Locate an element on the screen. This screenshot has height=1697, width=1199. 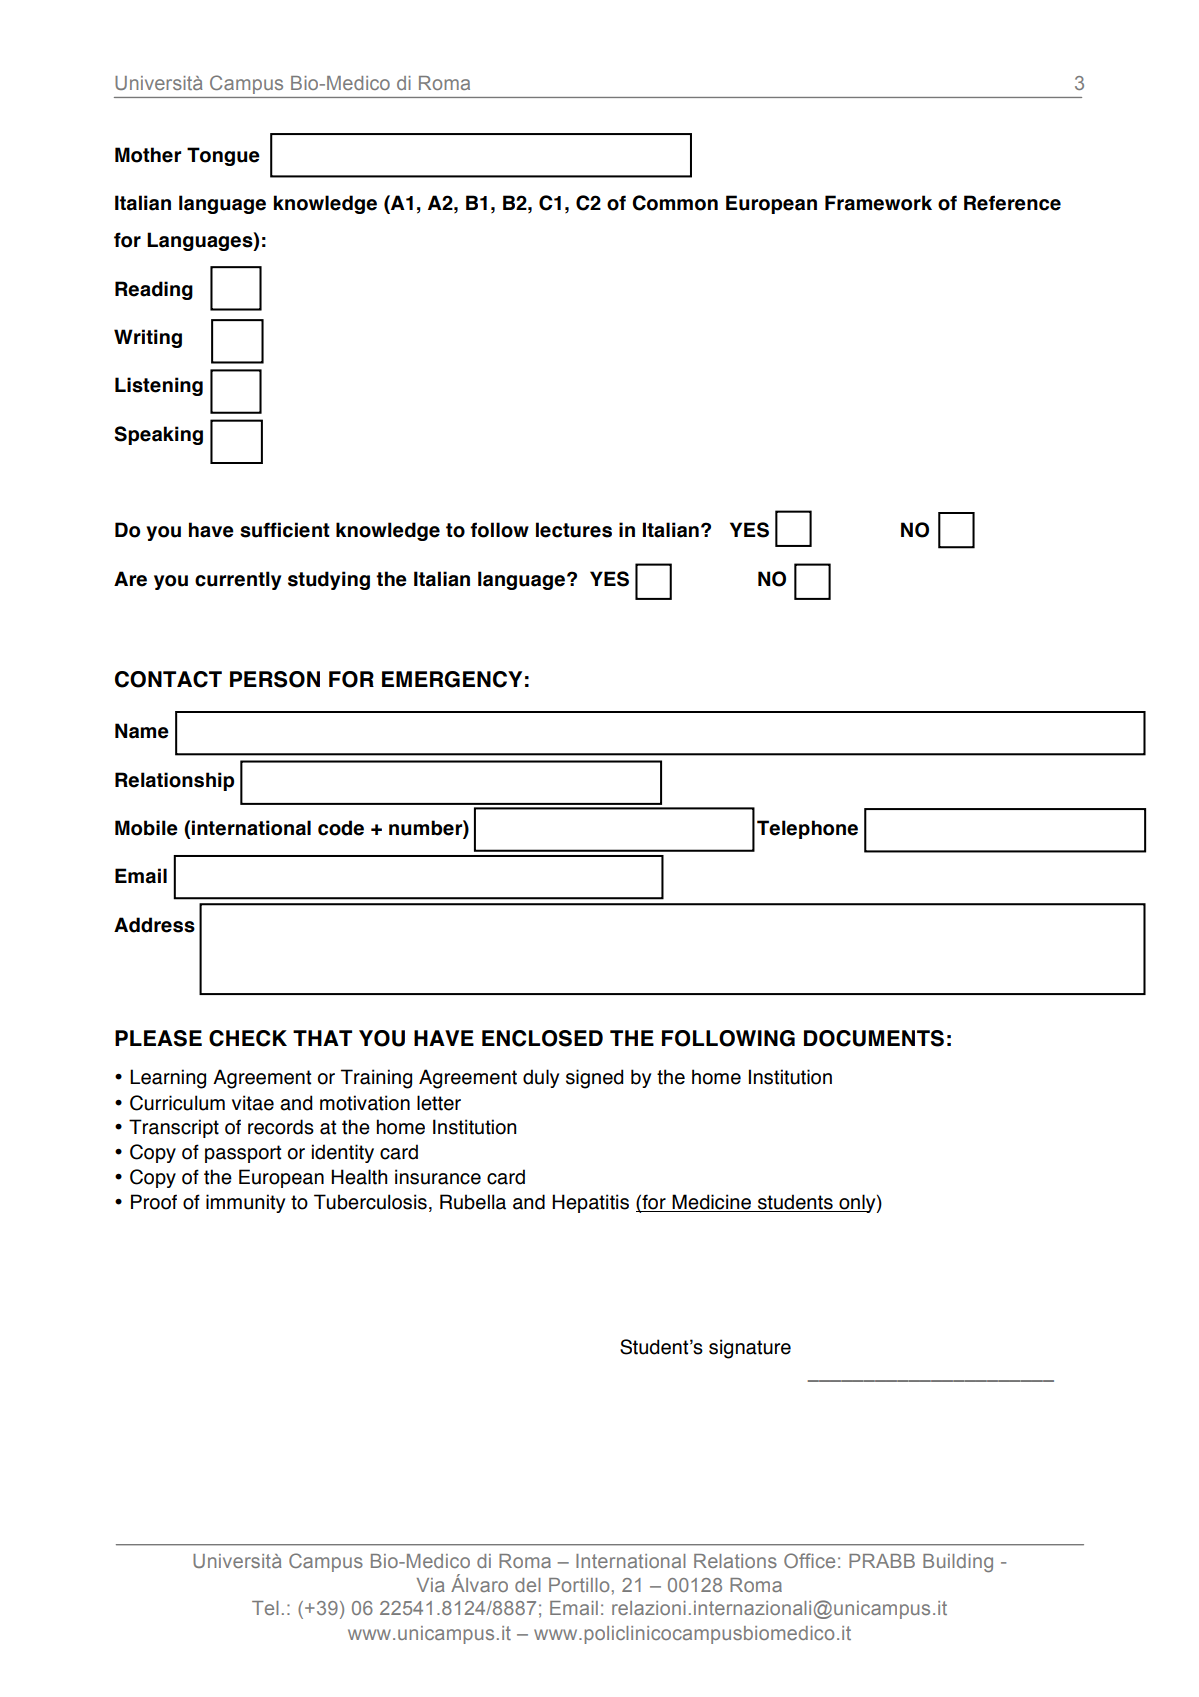
Via is located at coordinates (430, 1585).
